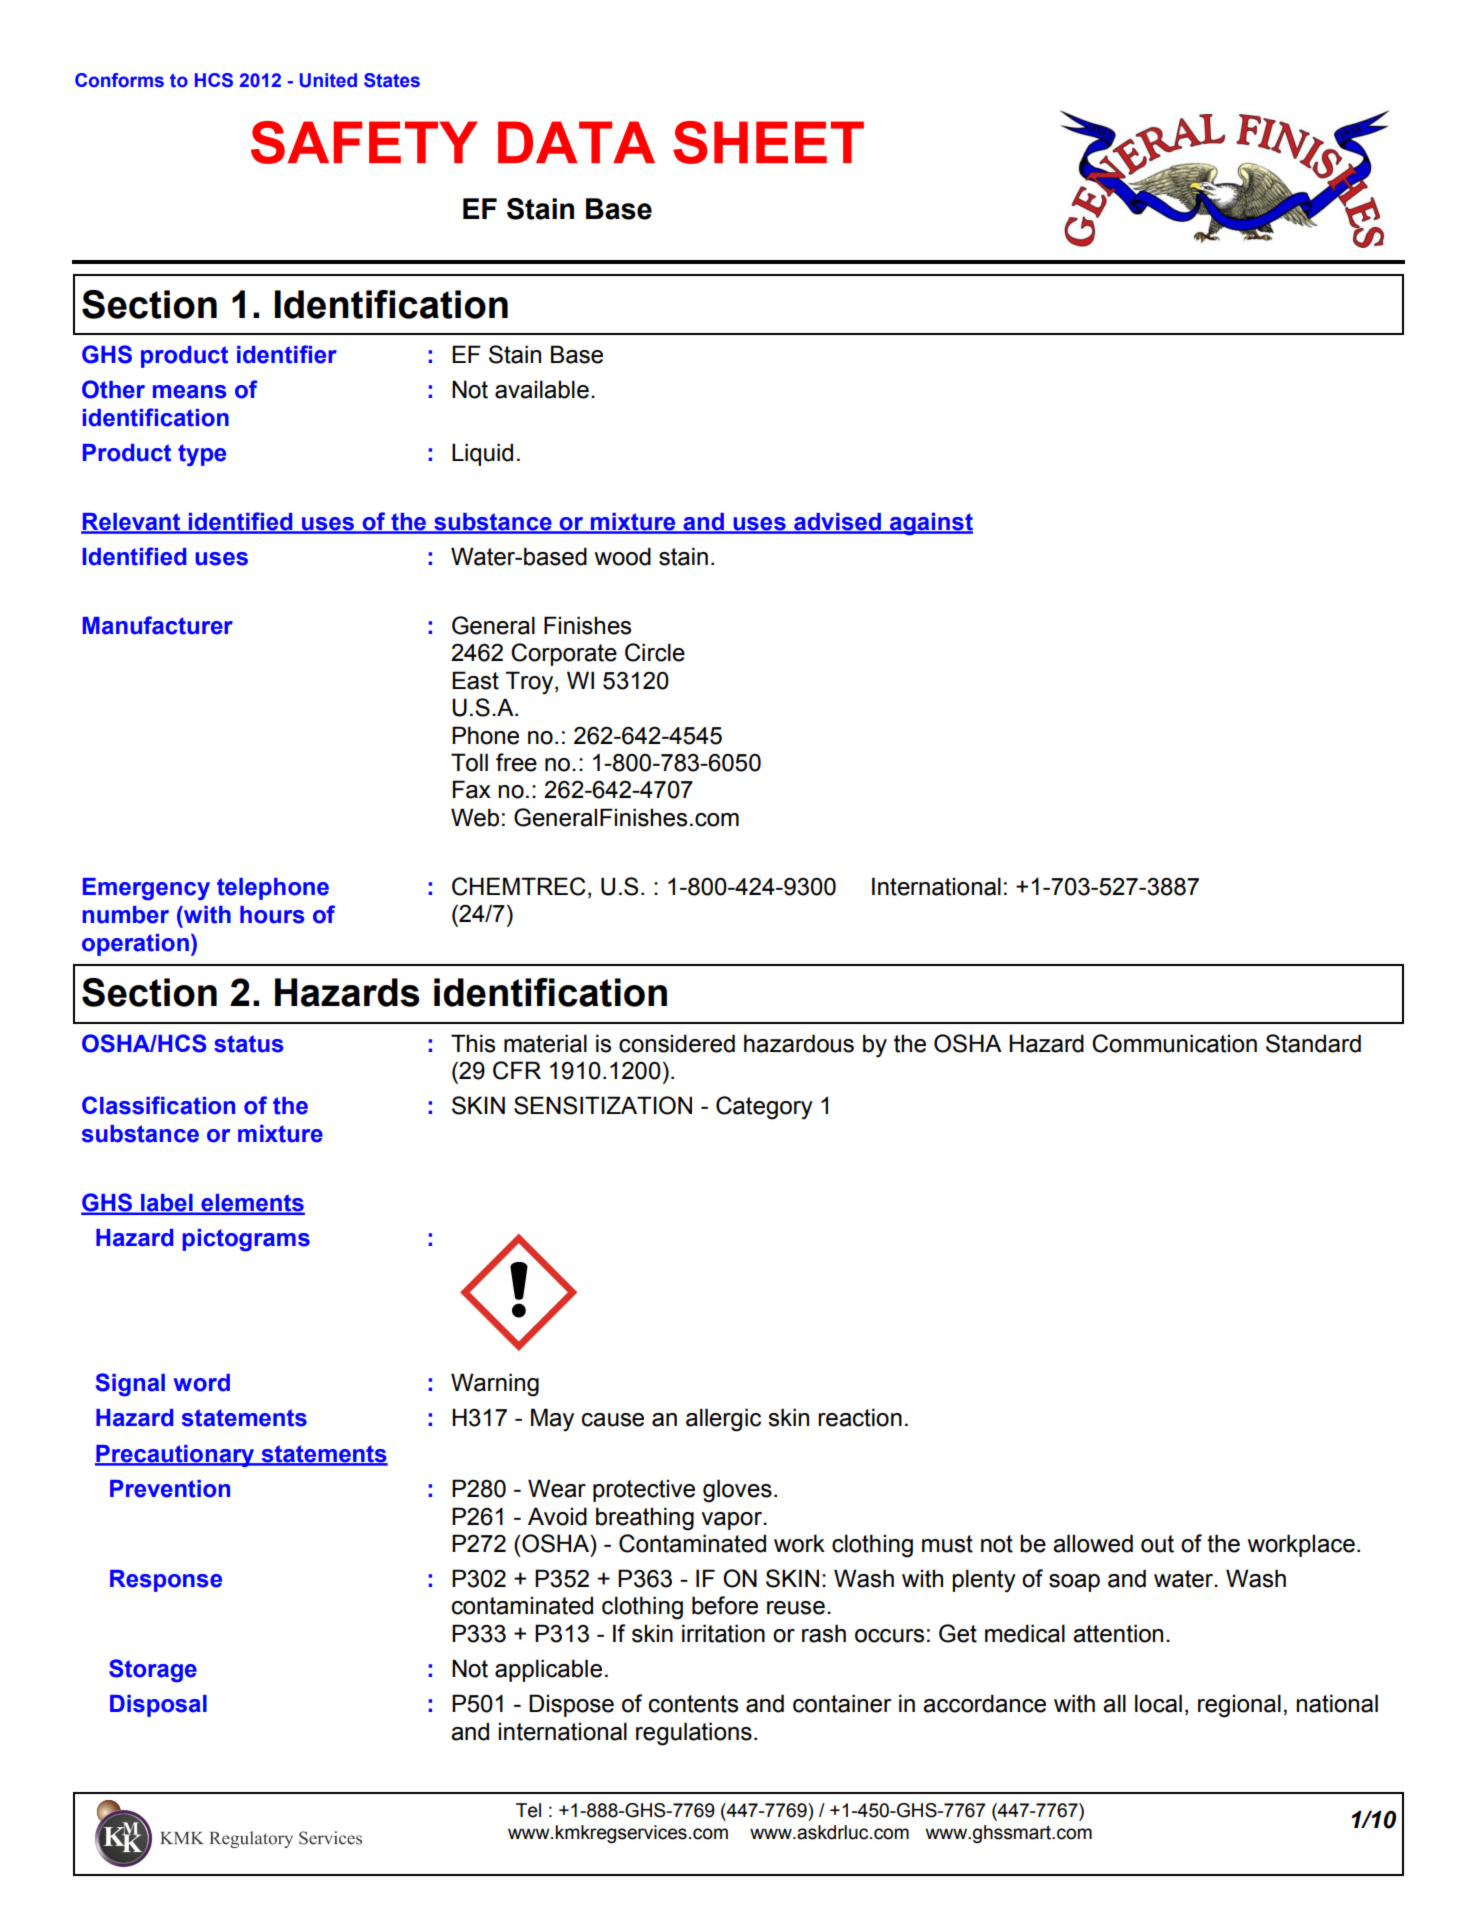 The width and height of the page is (1478, 1912). I want to click on contents, so click(693, 1704).
